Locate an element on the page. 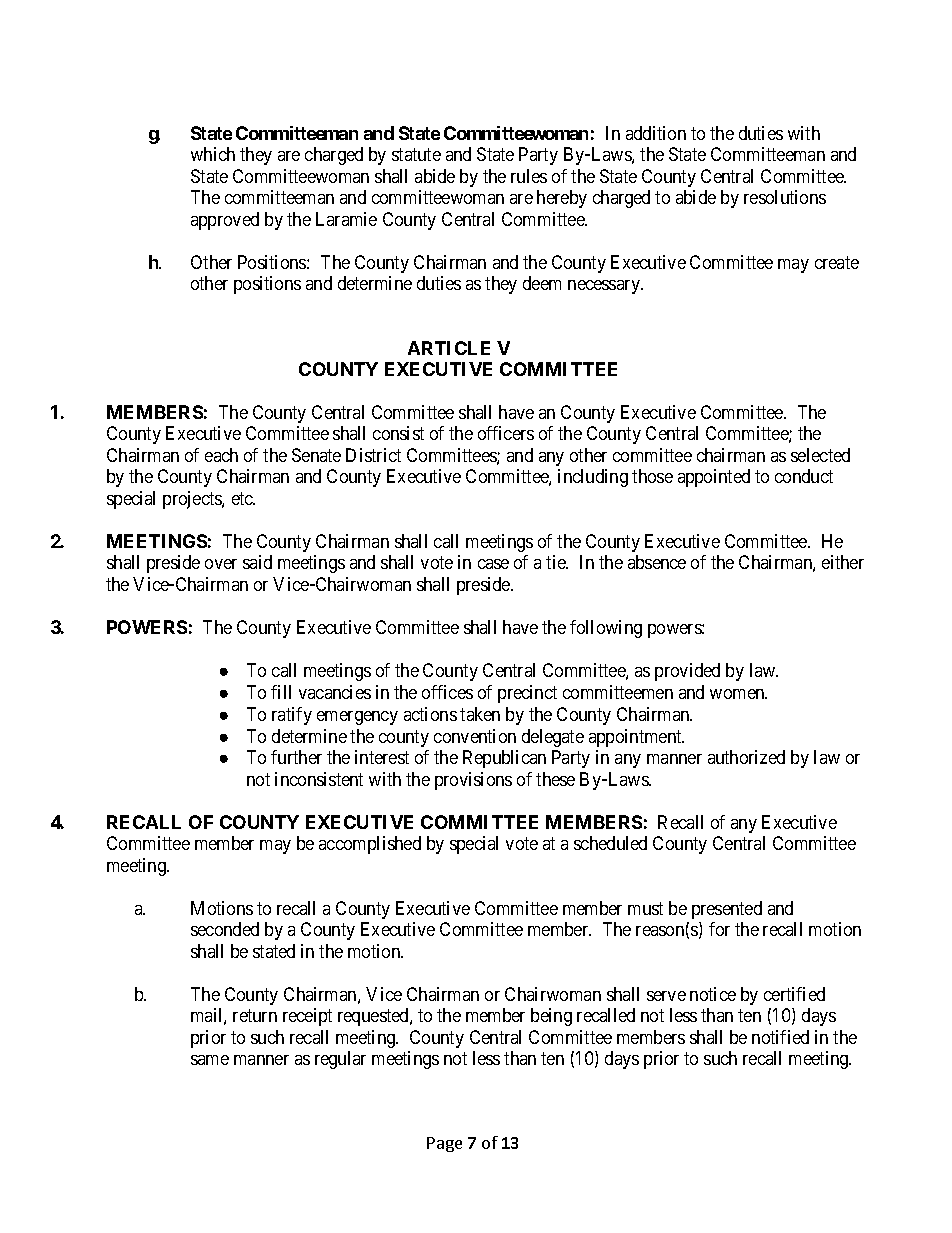  Page is located at coordinates (444, 1144).
